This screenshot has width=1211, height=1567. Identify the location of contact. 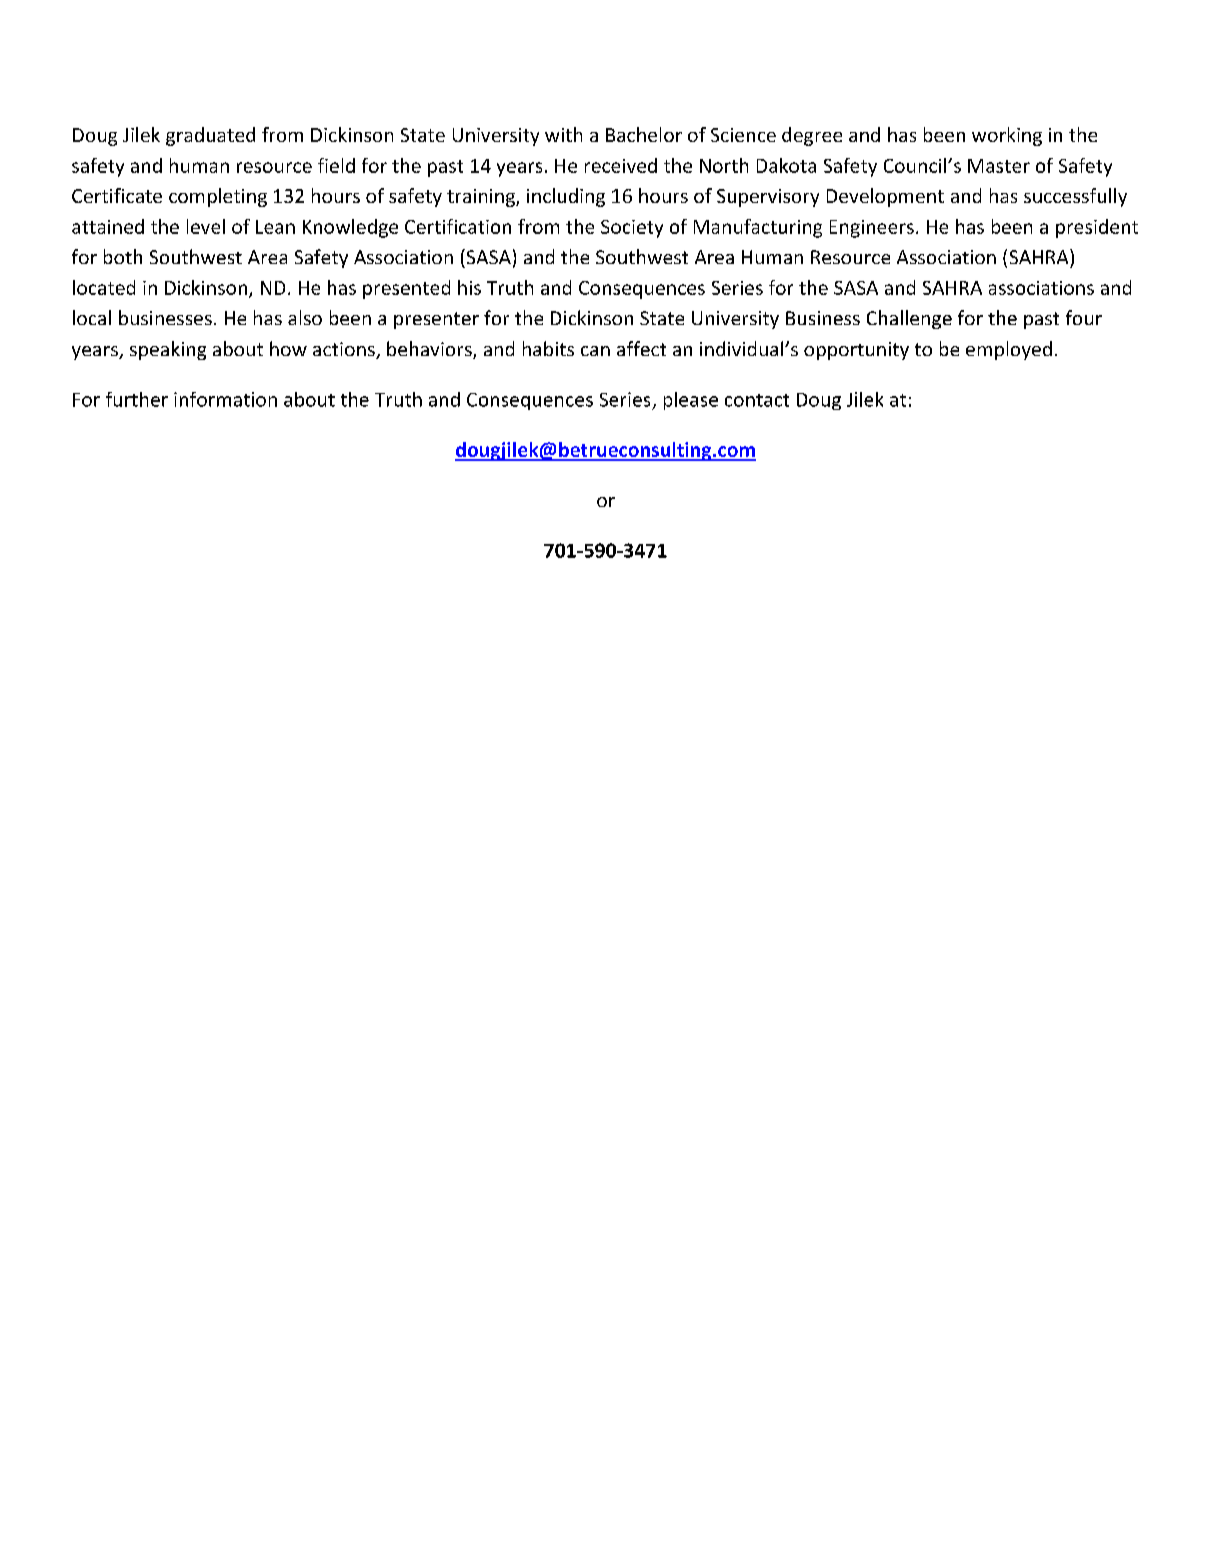
(757, 400).
